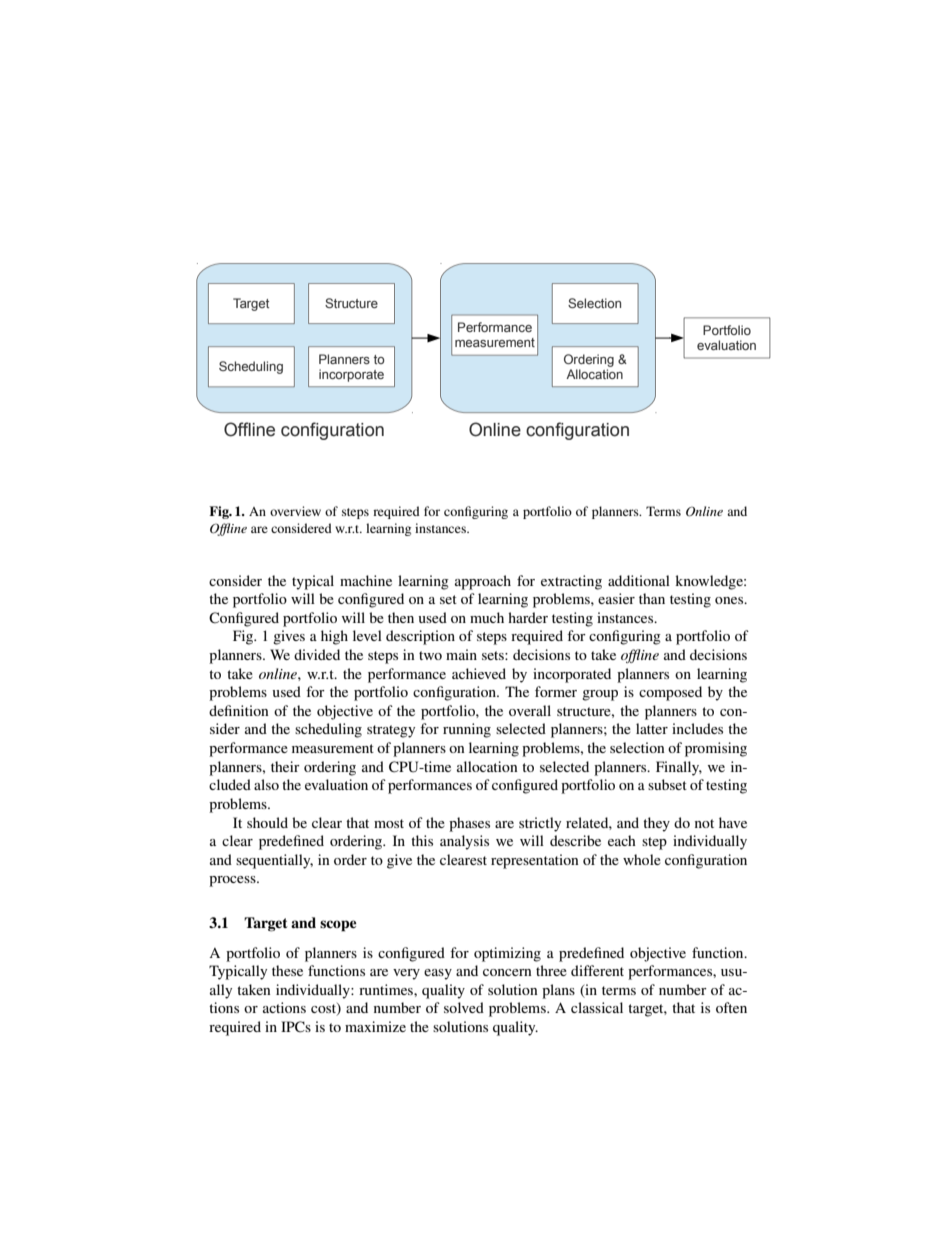 The image size is (952, 1233). What do you see at coordinates (507, 954) in the screenshot?
I see `optimizing` at bounding box center [507, 954].
